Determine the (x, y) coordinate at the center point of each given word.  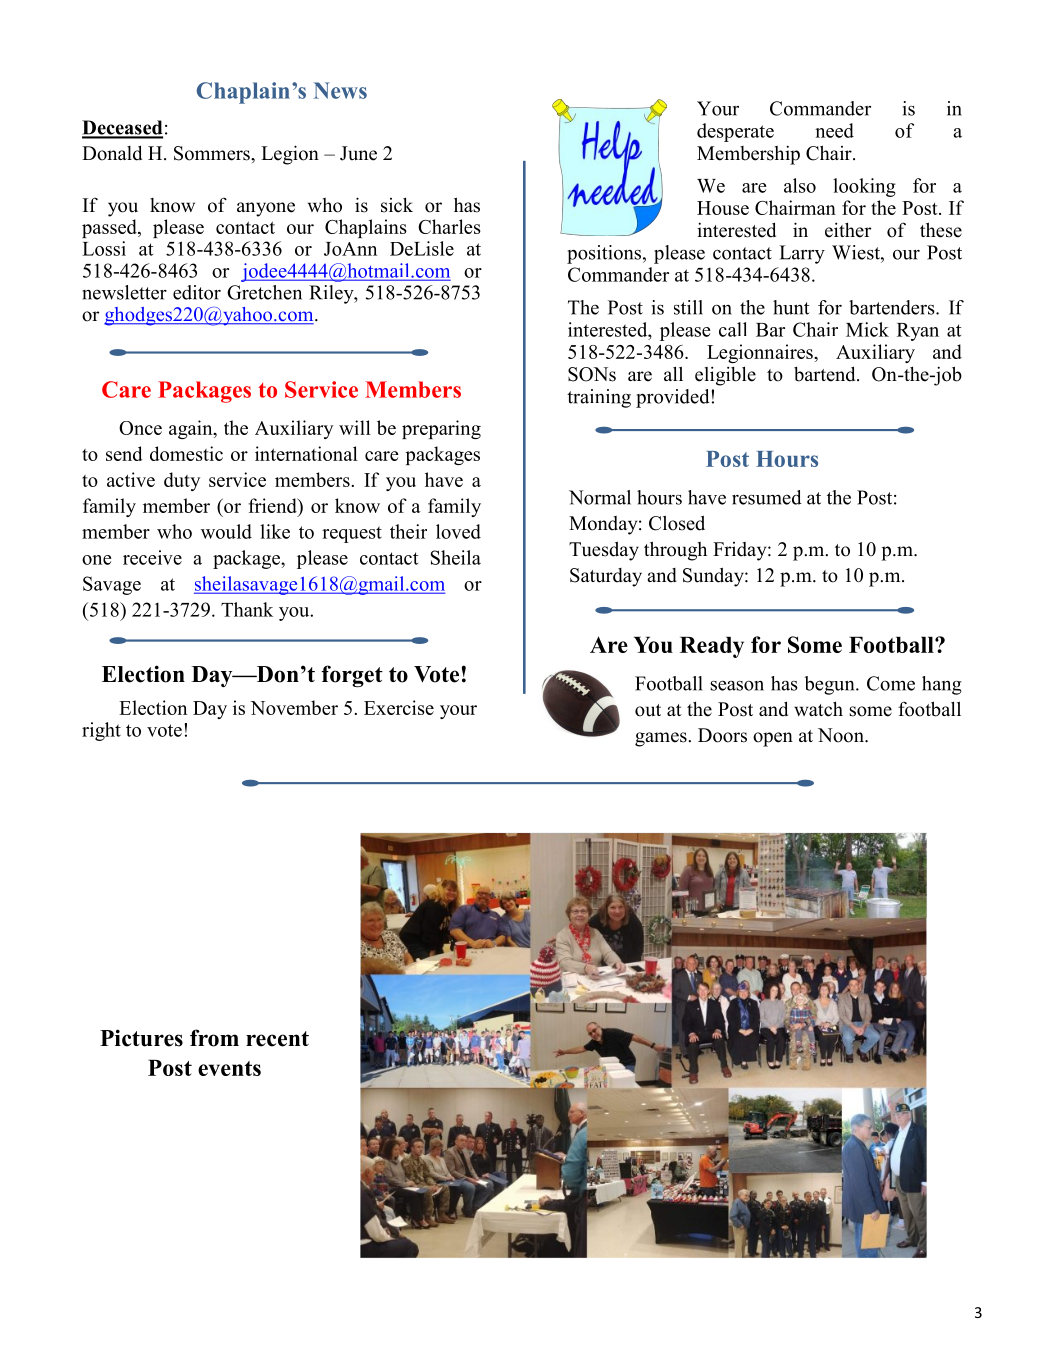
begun (831, 685)
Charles (449, 226)
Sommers (213, 153)
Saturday (606, 577)
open (773, 739)
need (834, 130)
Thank (247, 609)
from (214, 1038)
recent (277, 1039)
